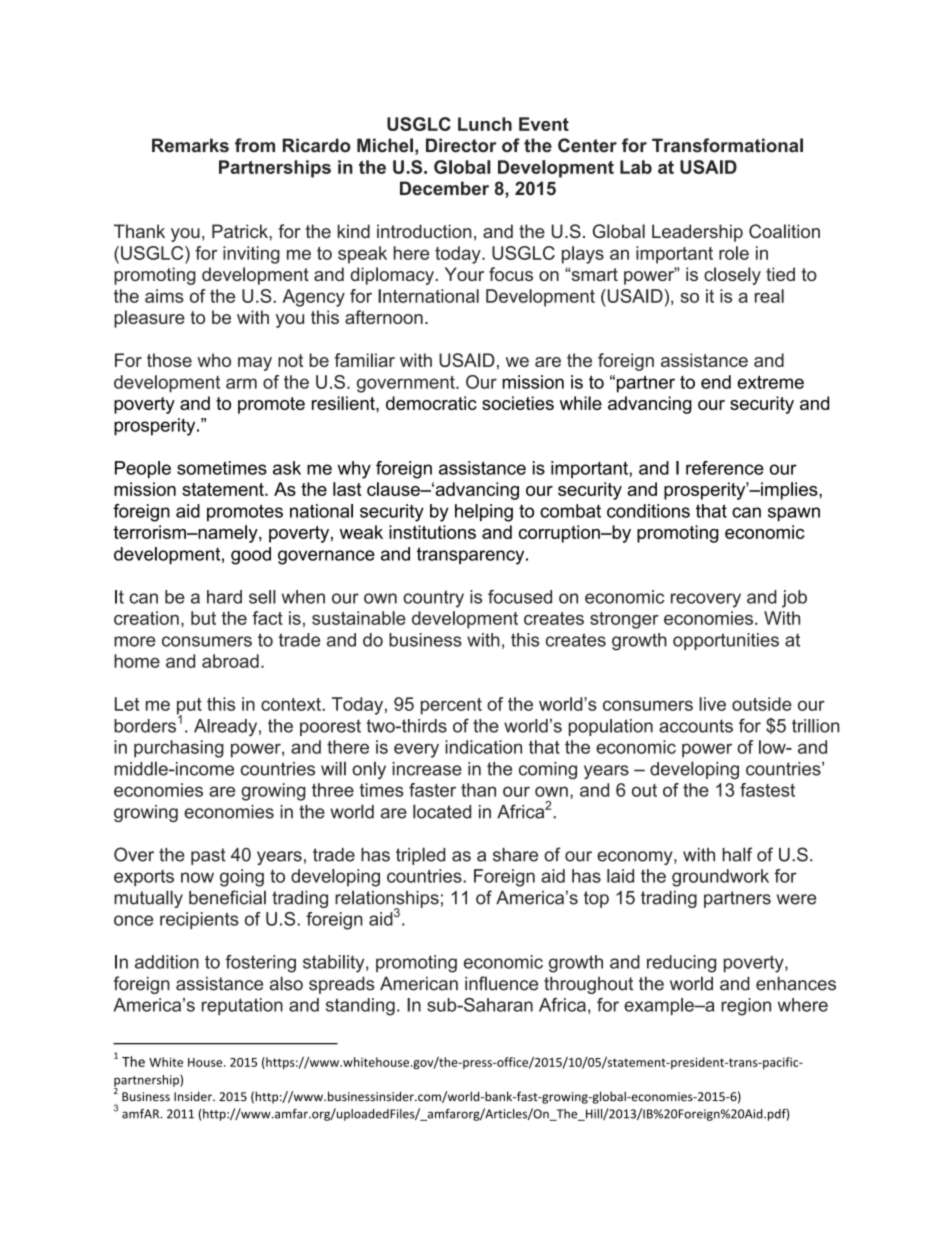 Image resolution: width=952 pixels, height=1233 pixels. What do you see at coordinates (746, 1007) in the screenshot?
I see `region` at bounding box center [746, 1007].
